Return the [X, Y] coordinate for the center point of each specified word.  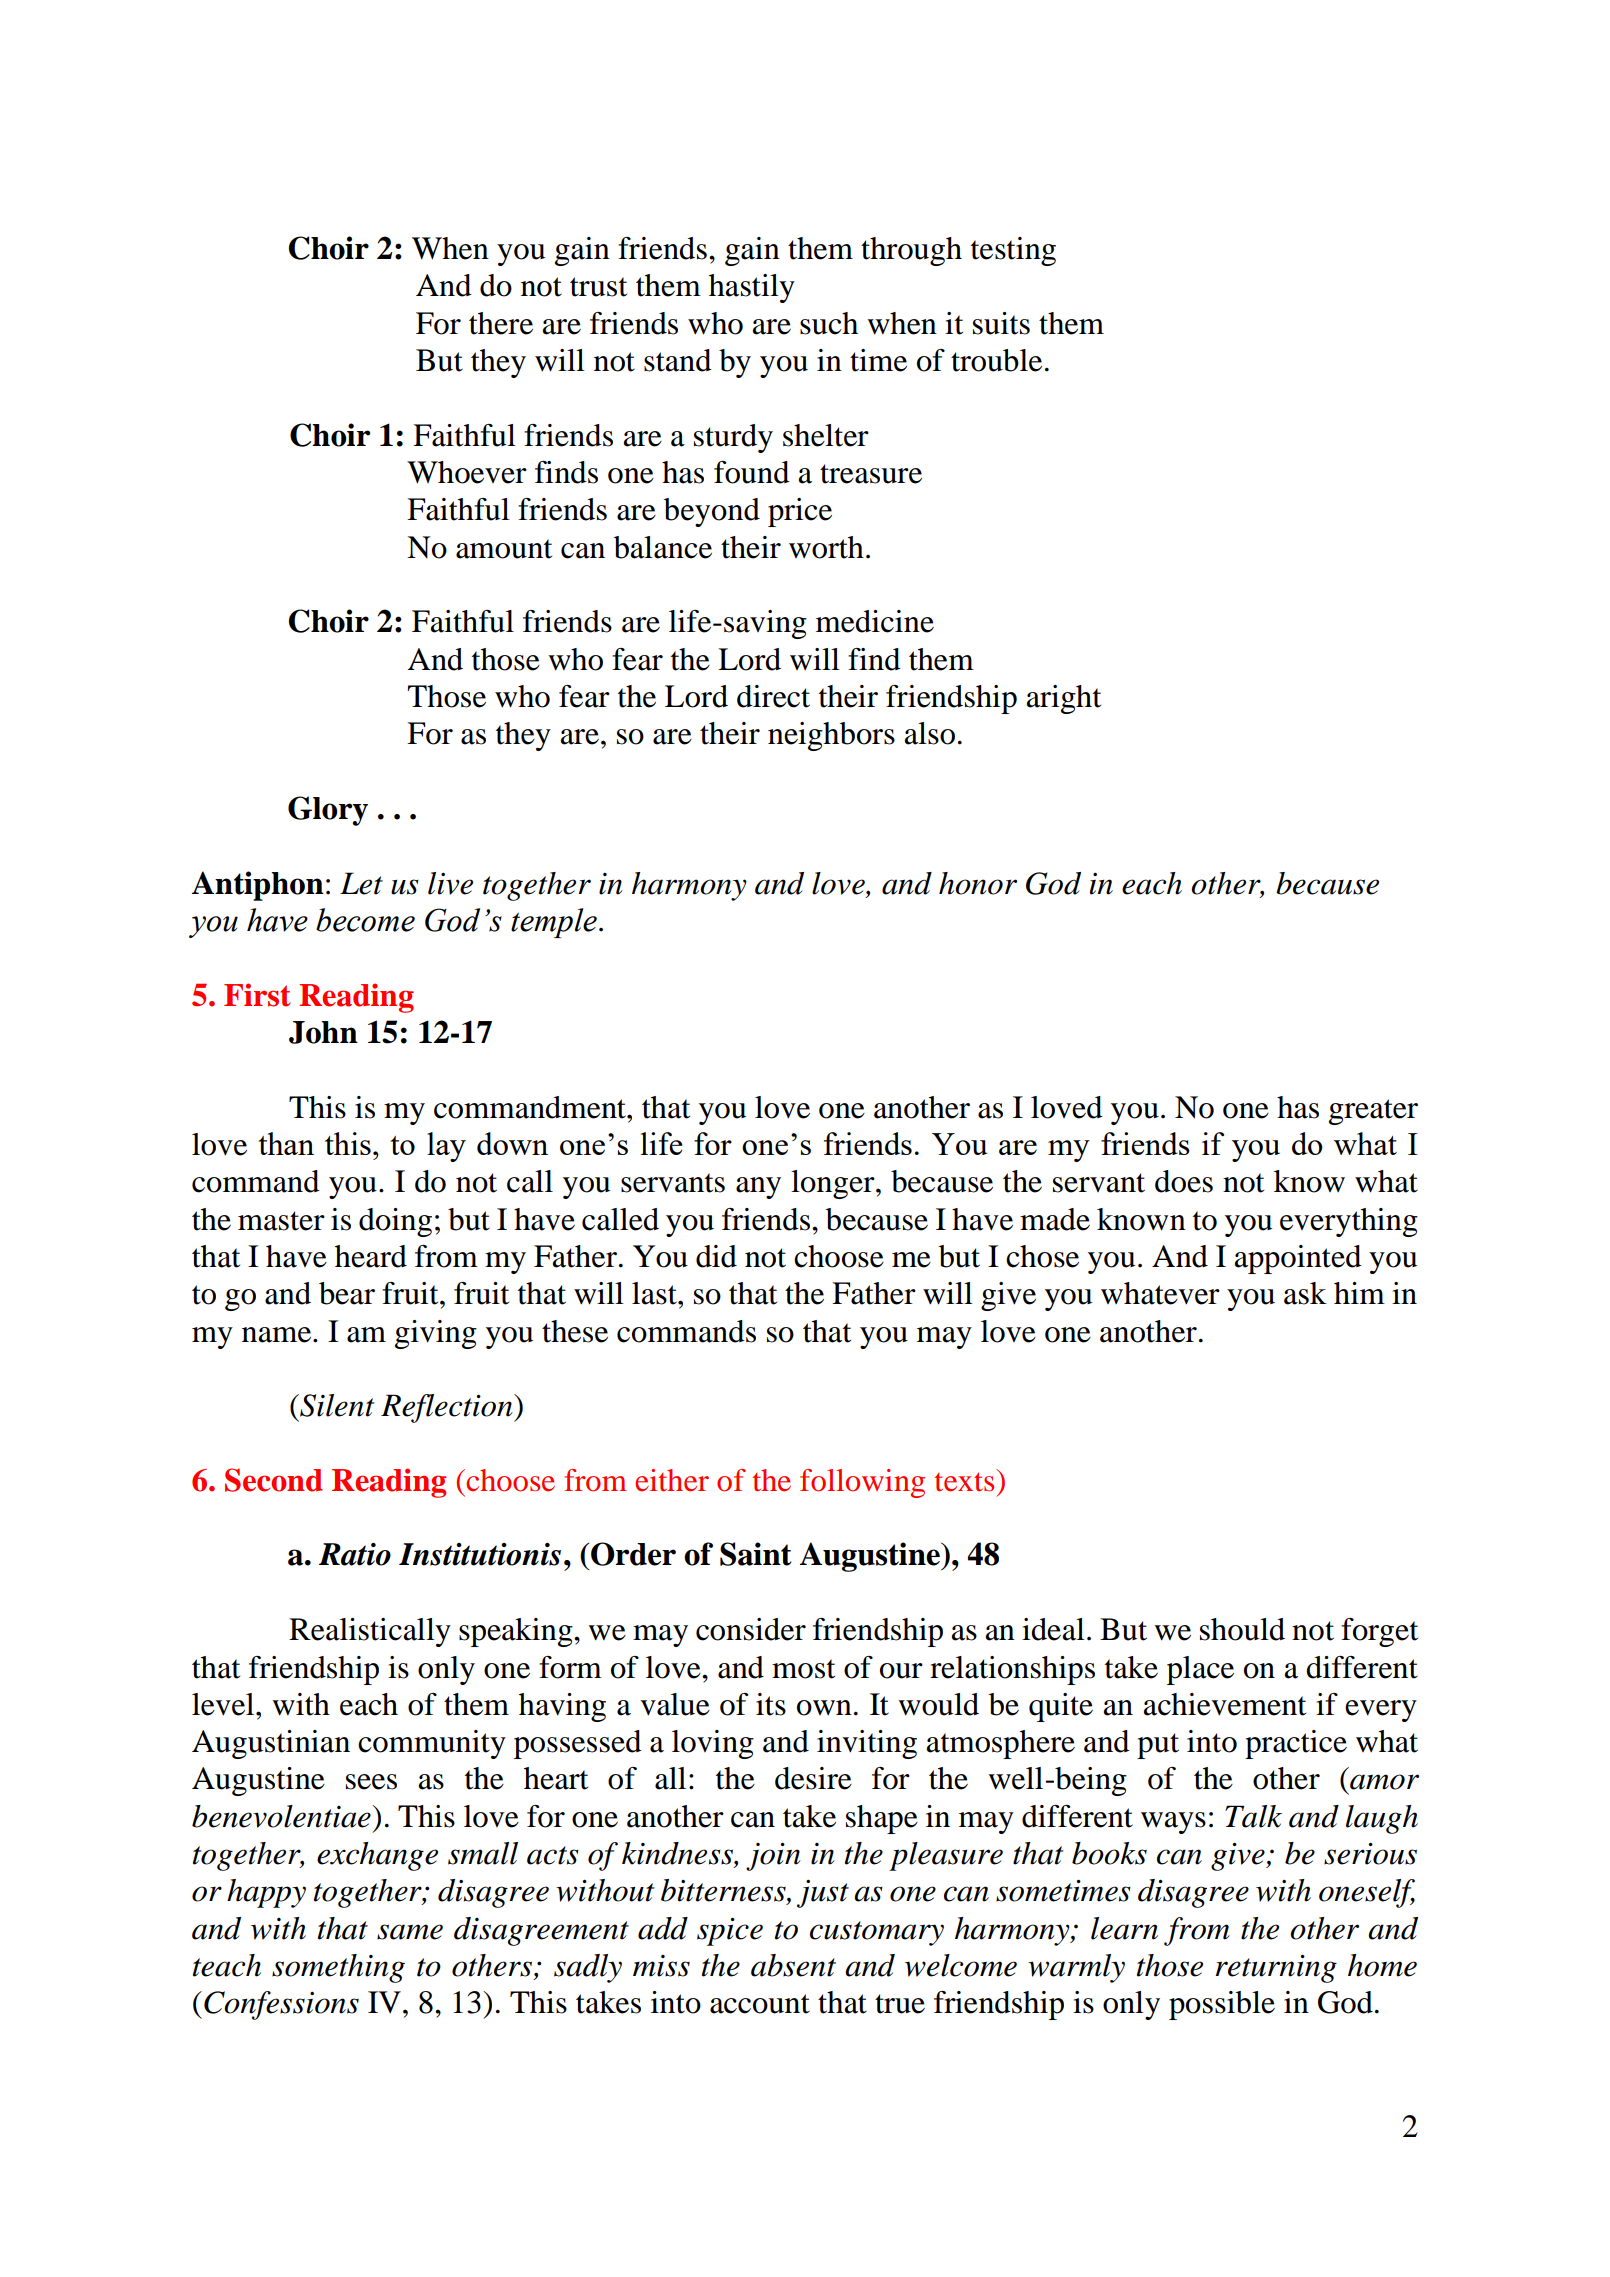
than [286, 1143]
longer [834, 1184]
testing [1013, 251]
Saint [755, 1554]
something [338, 1968]
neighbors [831, 736]
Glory [328, 811]
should [1242, 1629]
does [1184, 1181]
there [501, 323]
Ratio [355, 1554]
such [829, 323]
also [929, 733]
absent [793, 1965]
